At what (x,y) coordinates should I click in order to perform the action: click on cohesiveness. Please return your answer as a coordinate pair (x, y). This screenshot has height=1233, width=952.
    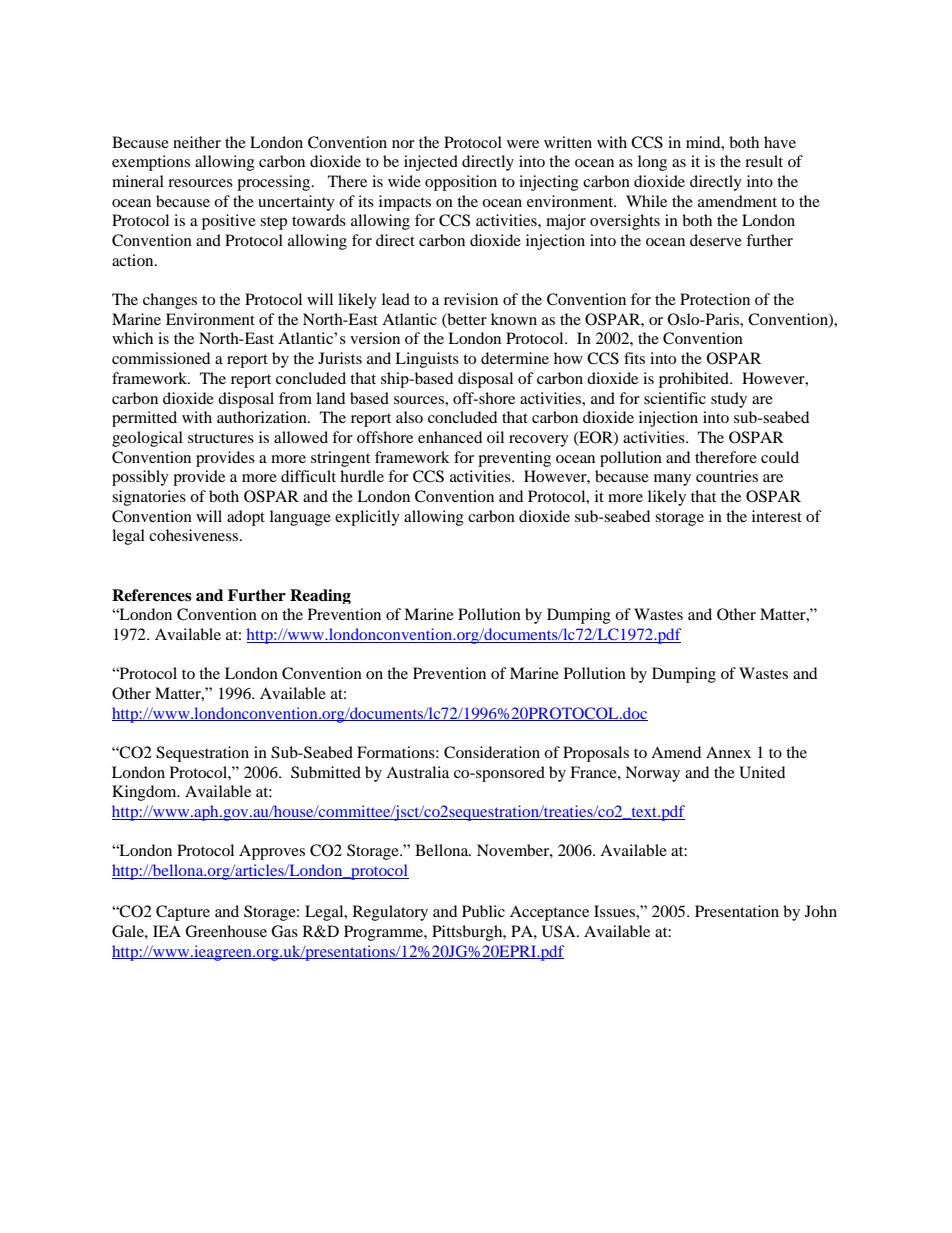
    Looking at the image, I should click on (195, 535).
